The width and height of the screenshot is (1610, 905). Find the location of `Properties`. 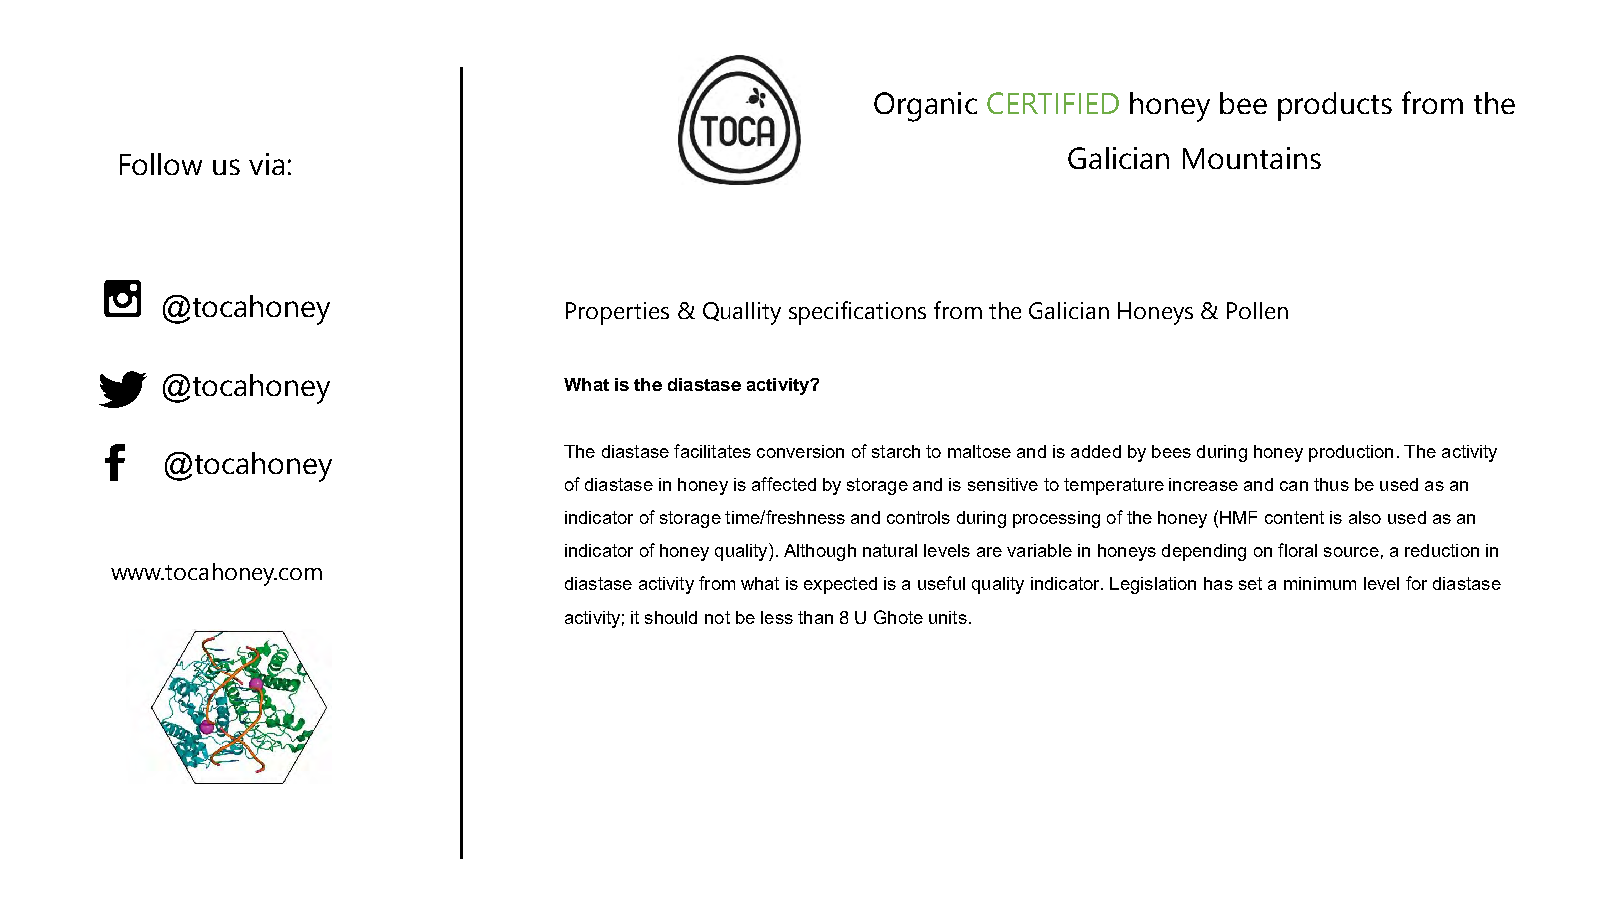

Properties is located at coordinates (617, 313).
